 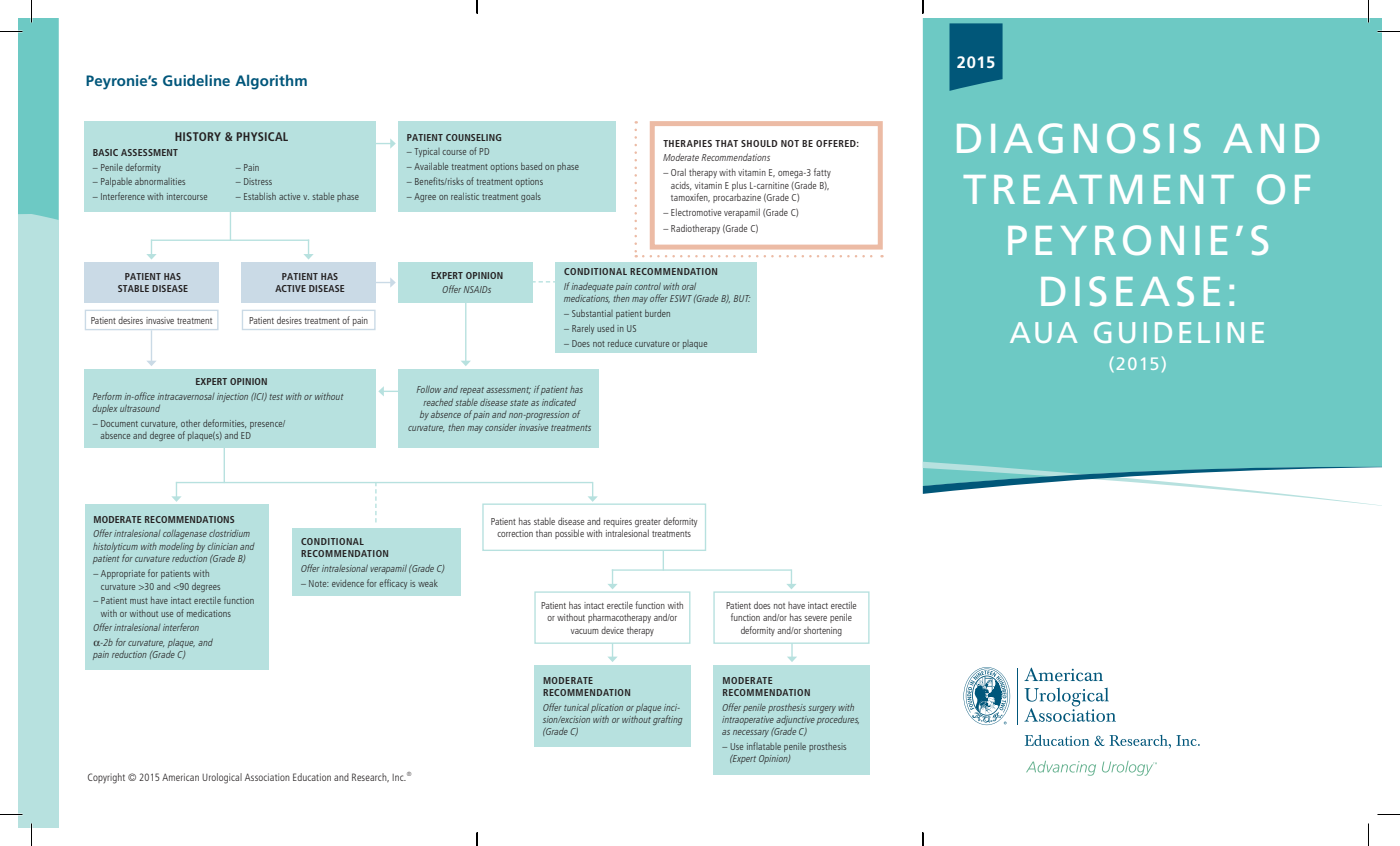 What do you see at coordinates (181, 627) in the document?
I see `interferon` at bounding box center [181, 627].
